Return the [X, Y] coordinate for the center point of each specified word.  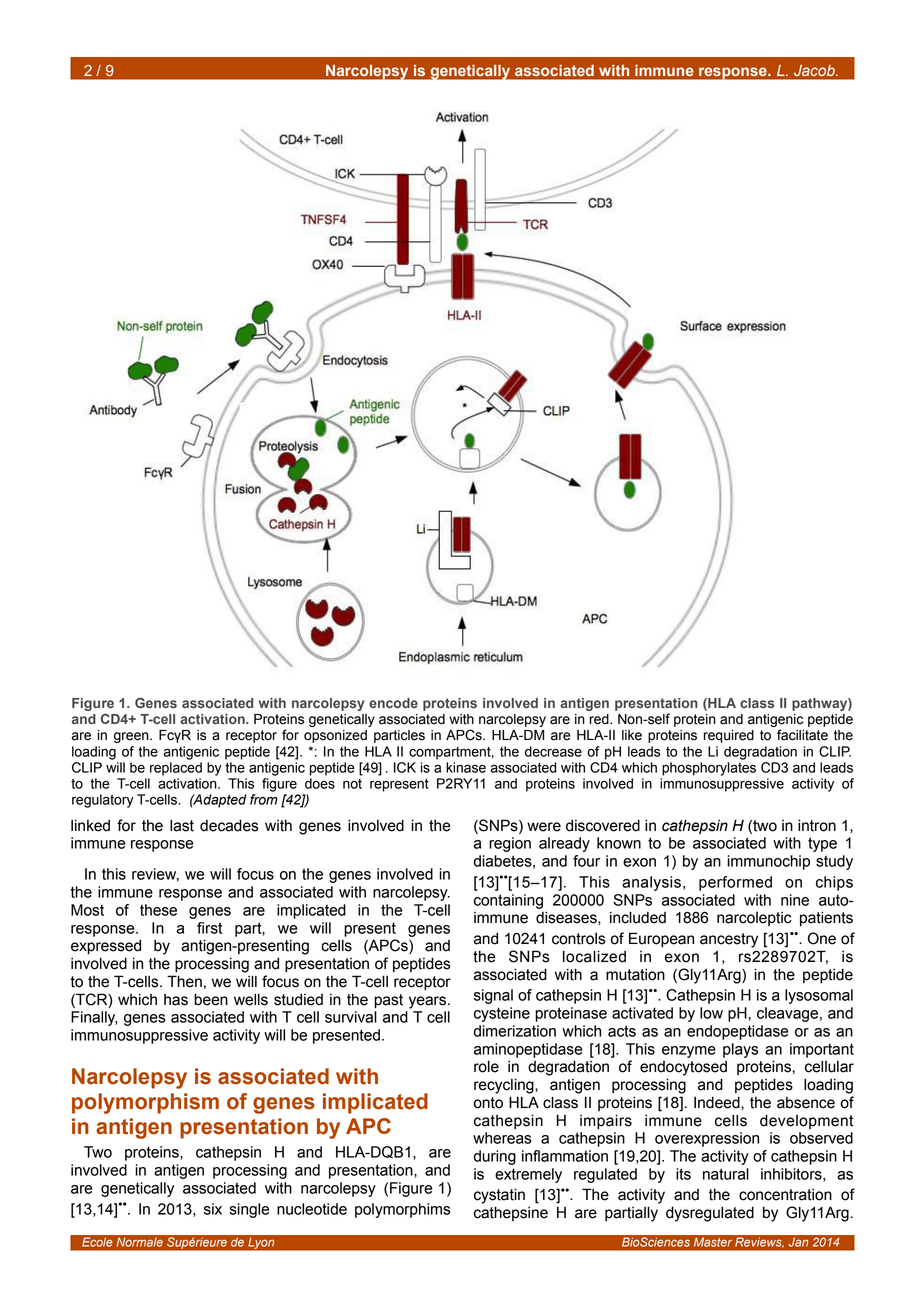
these [158, 910]
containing [508, 901]
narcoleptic [754, 919]
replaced [176, 769]
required [729, 736]
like [632, 735]
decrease [553, 751]
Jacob [815, 70]
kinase [466, 767]
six [213, 1209]
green [132, 737]
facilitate [802, 735]
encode [393, 703]
